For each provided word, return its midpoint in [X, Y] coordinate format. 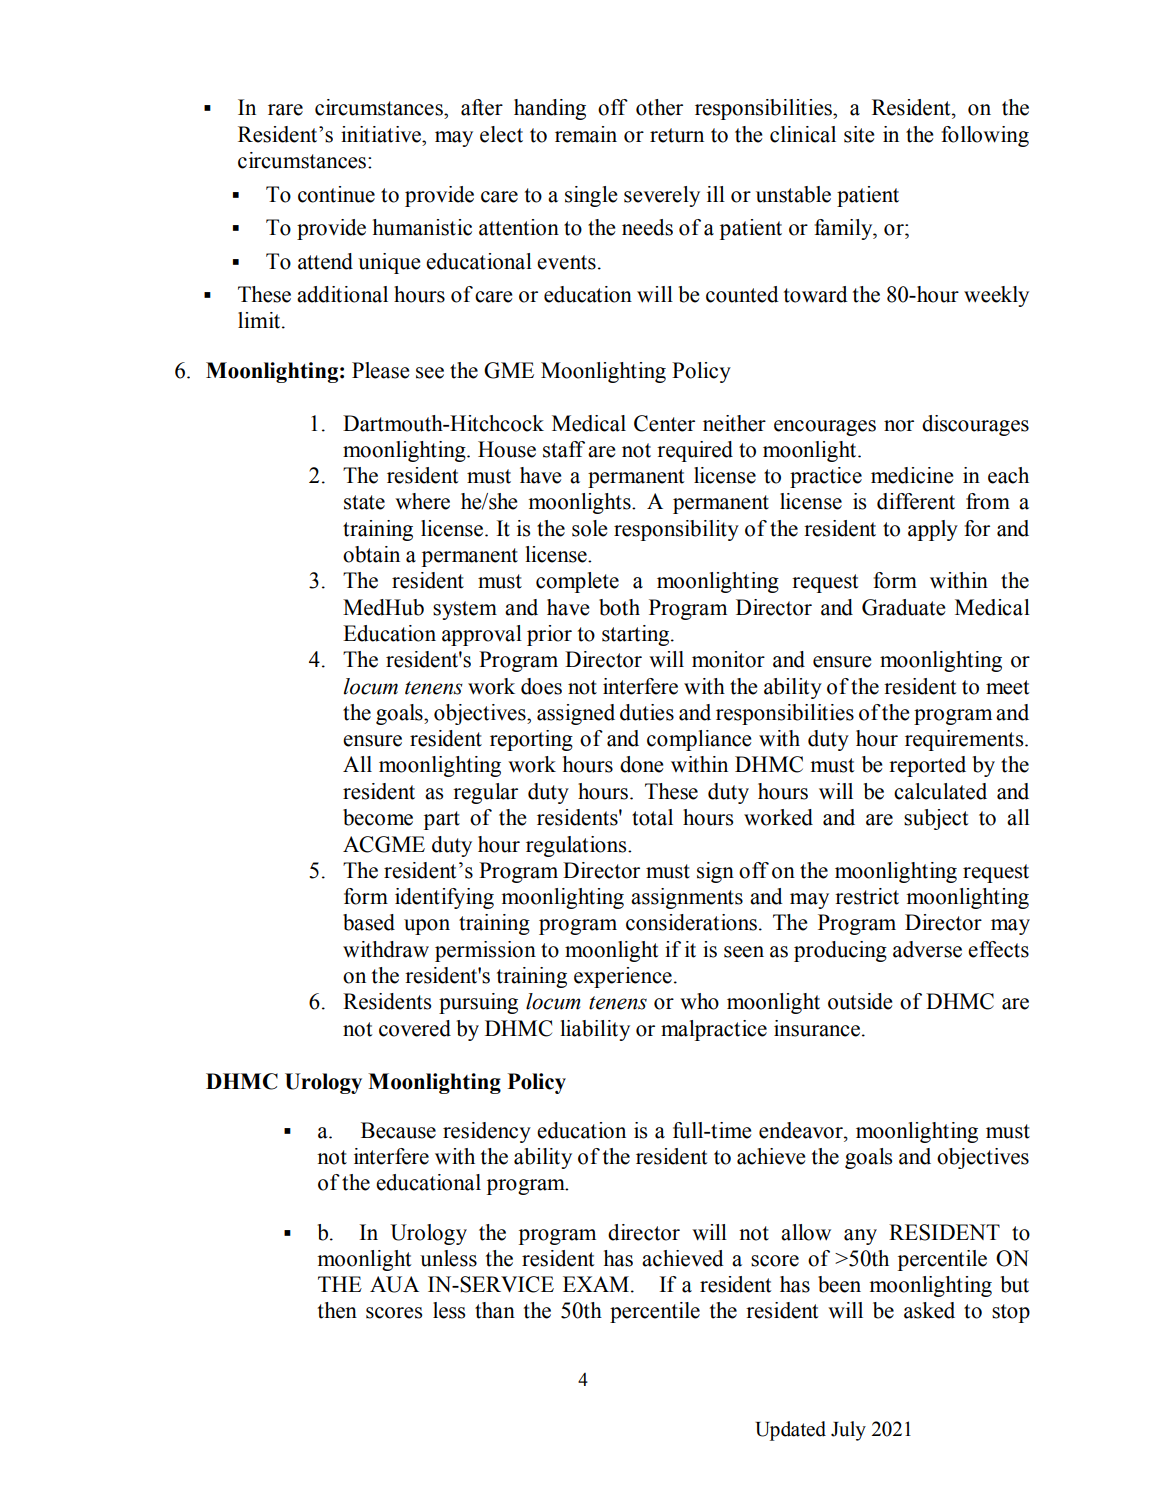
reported [927, 766]
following [985, 136]
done [641, 764]
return [677, 135]
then [337, 1310]
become [378, 817]
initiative [382, 134]
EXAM [596, 1284]
